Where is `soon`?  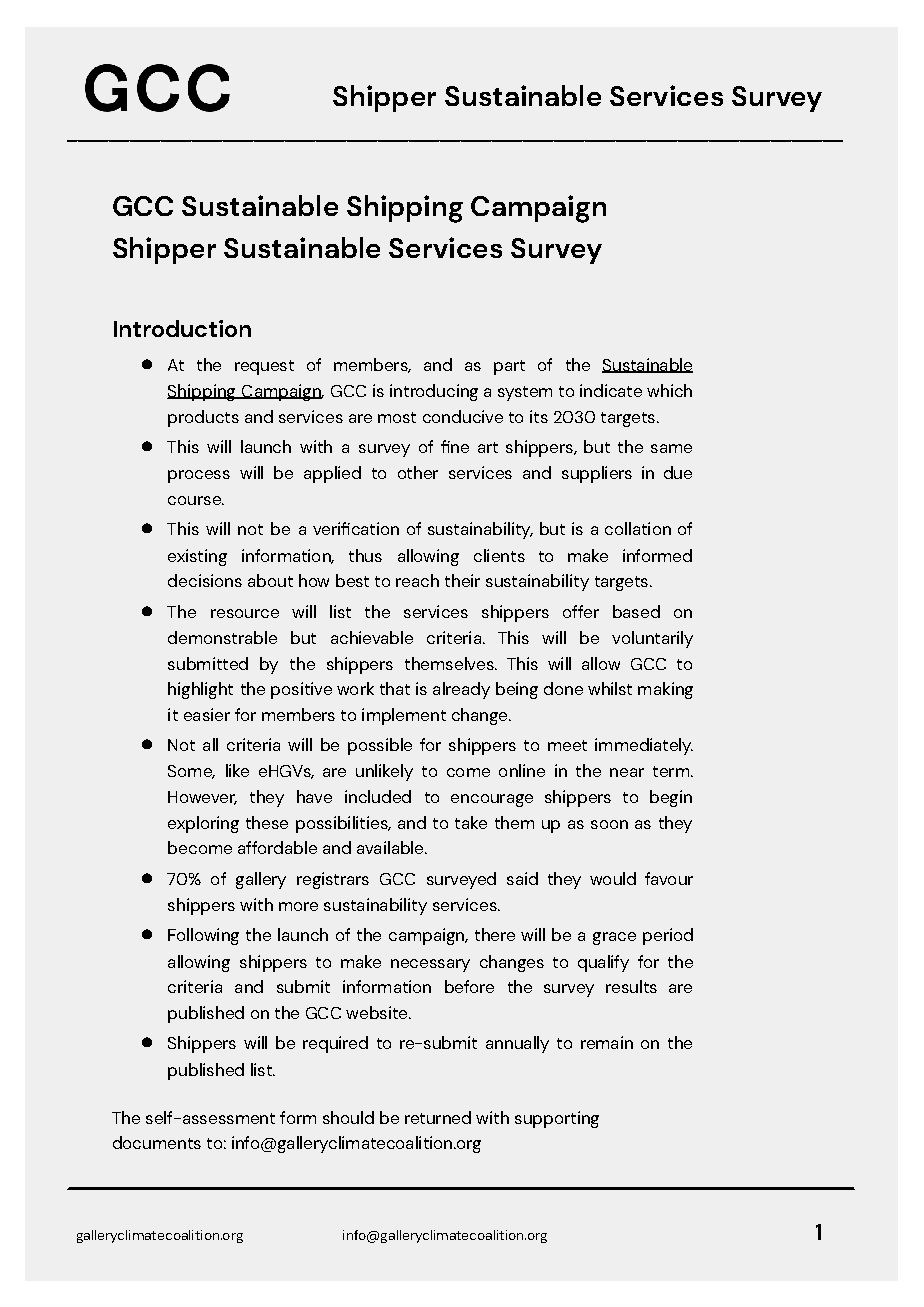 soon is located at coordinates (609, 824).
